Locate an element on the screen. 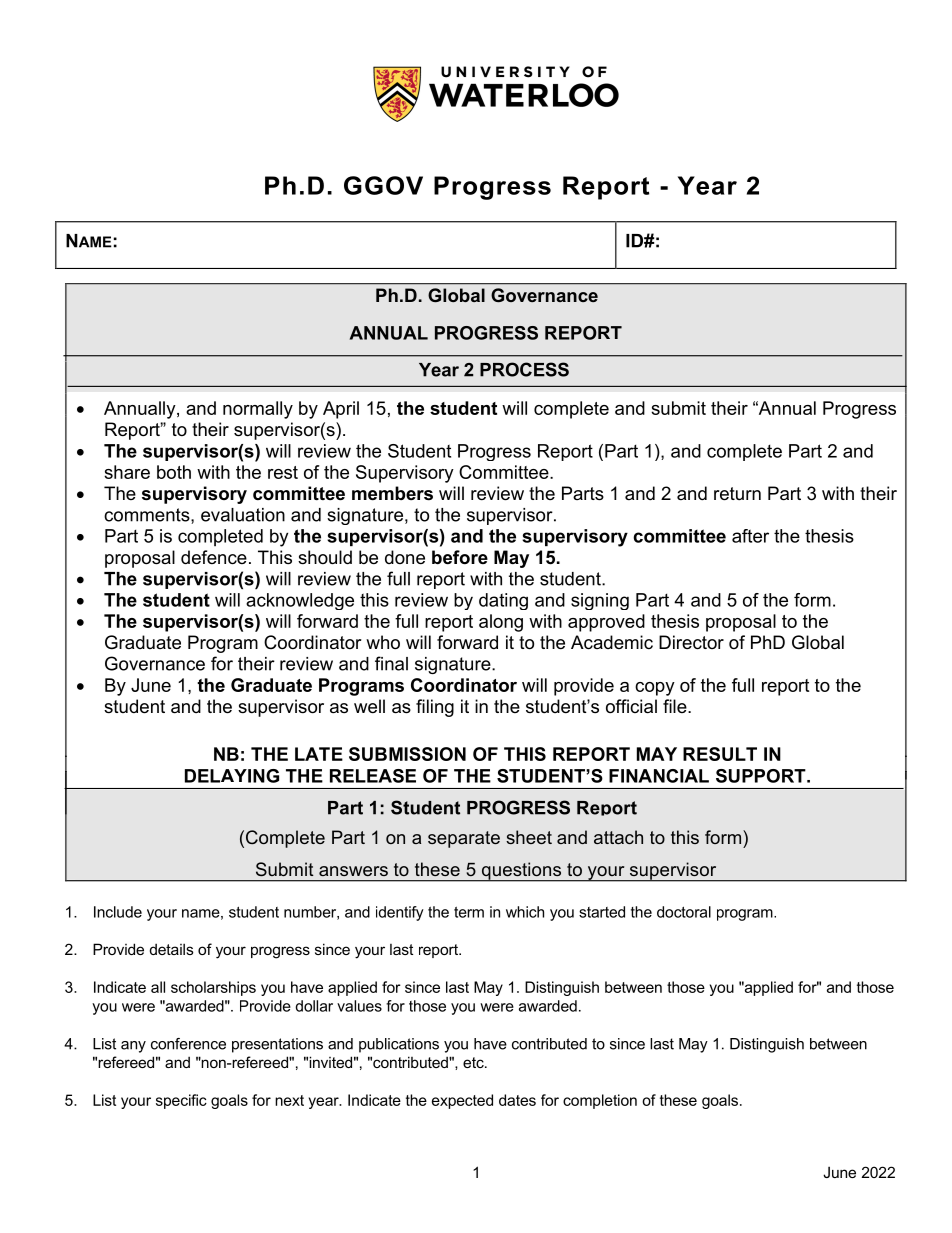 The width and height of the screenshot is (952, 1233). return is located at coordinates (737, 494).
